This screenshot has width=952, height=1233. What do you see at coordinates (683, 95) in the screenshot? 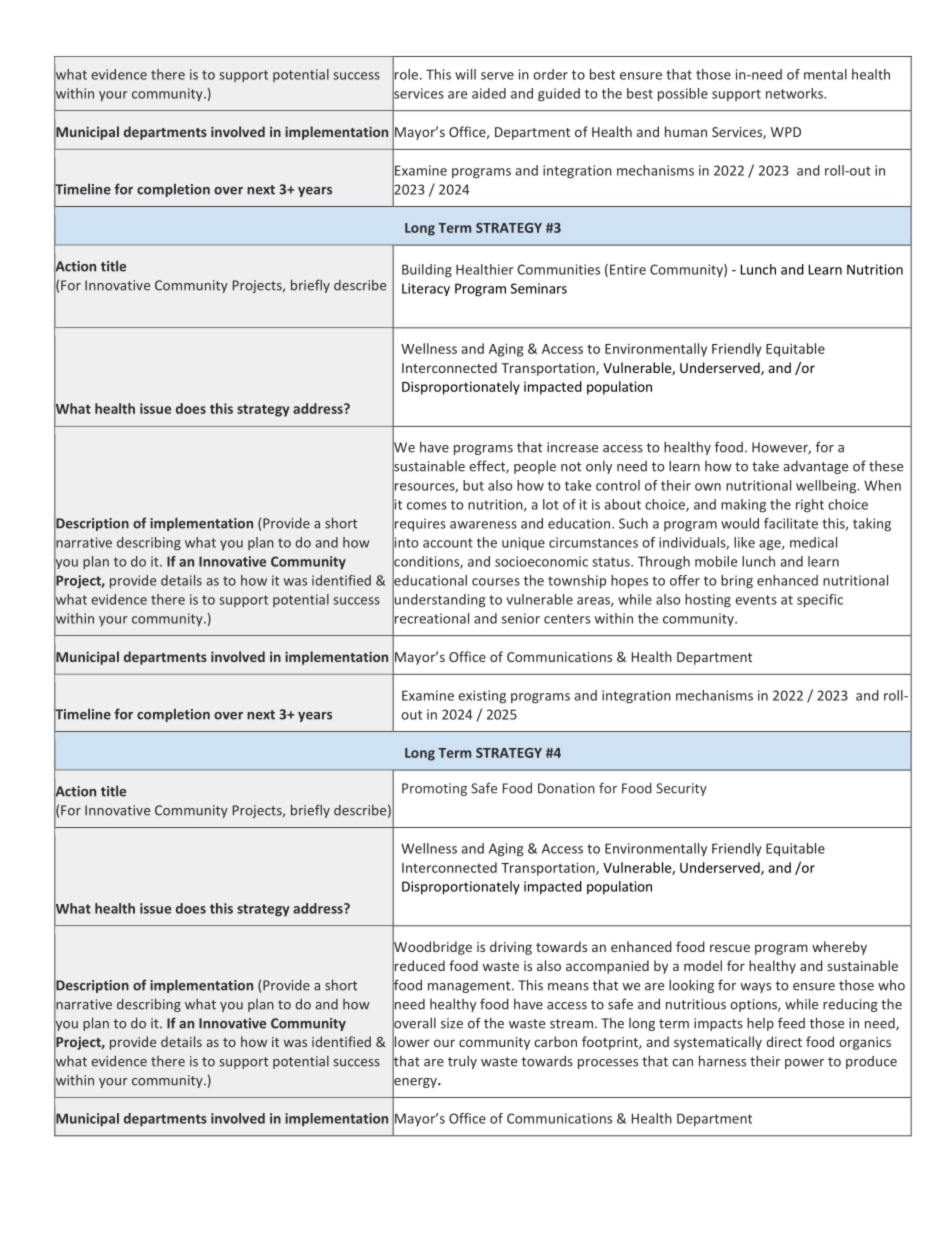
I see `possible` at bounding box center [683, 95].
